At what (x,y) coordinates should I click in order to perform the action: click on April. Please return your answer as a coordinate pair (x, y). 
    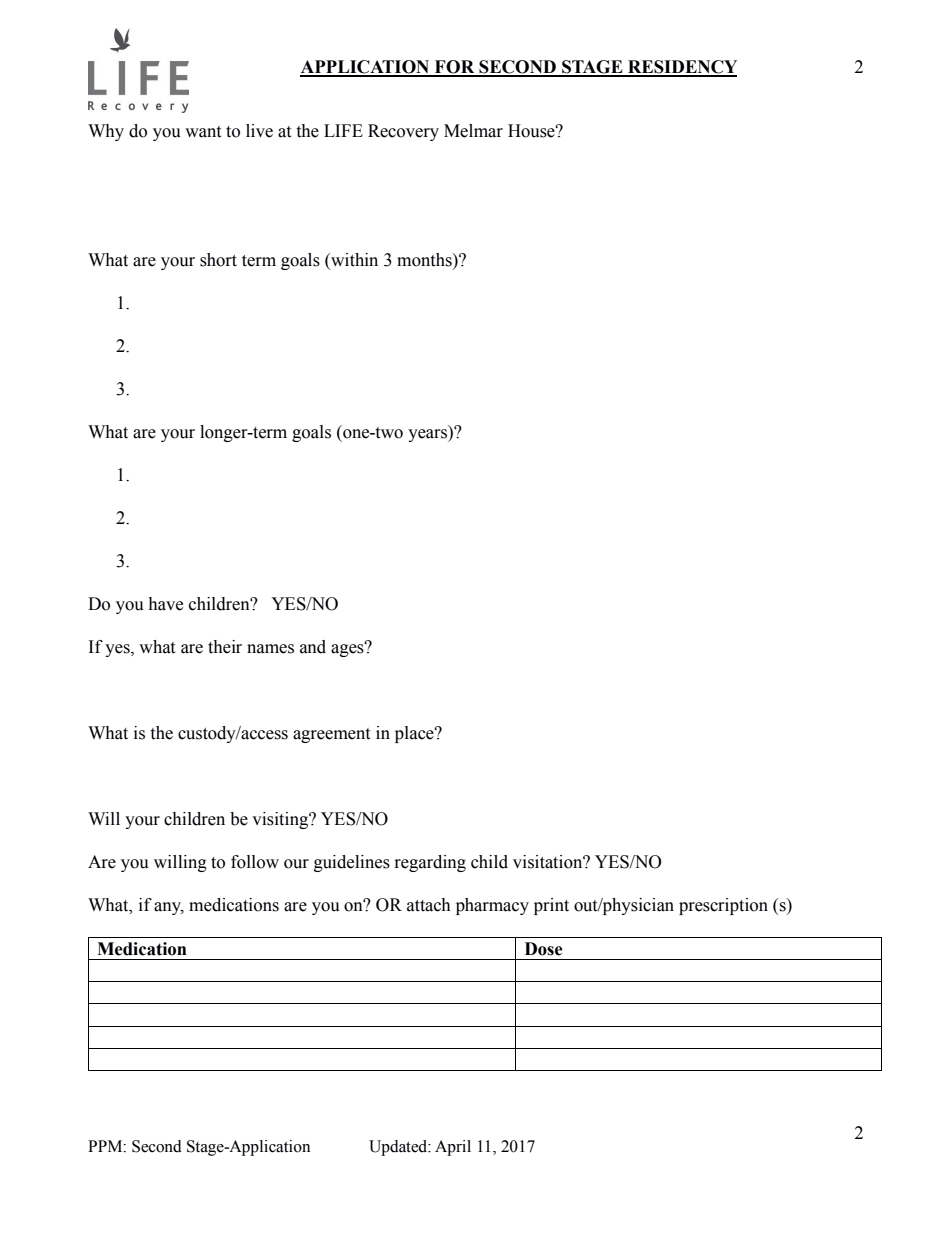
    Looking at the image, I should click on (453, 1148).
